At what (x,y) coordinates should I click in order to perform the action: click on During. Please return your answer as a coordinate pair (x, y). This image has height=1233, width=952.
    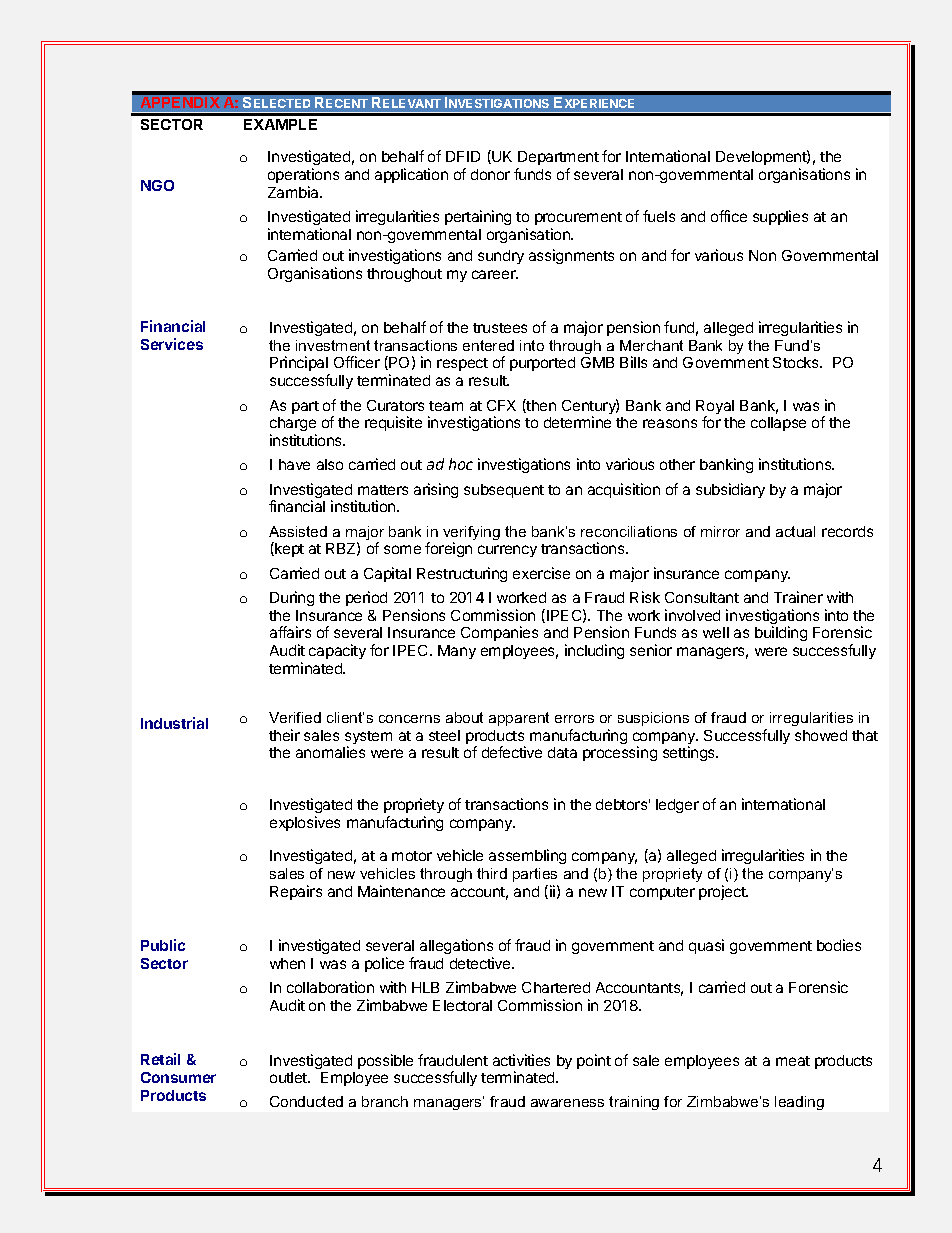
    Looking at the image, I should click on (292, 598).
